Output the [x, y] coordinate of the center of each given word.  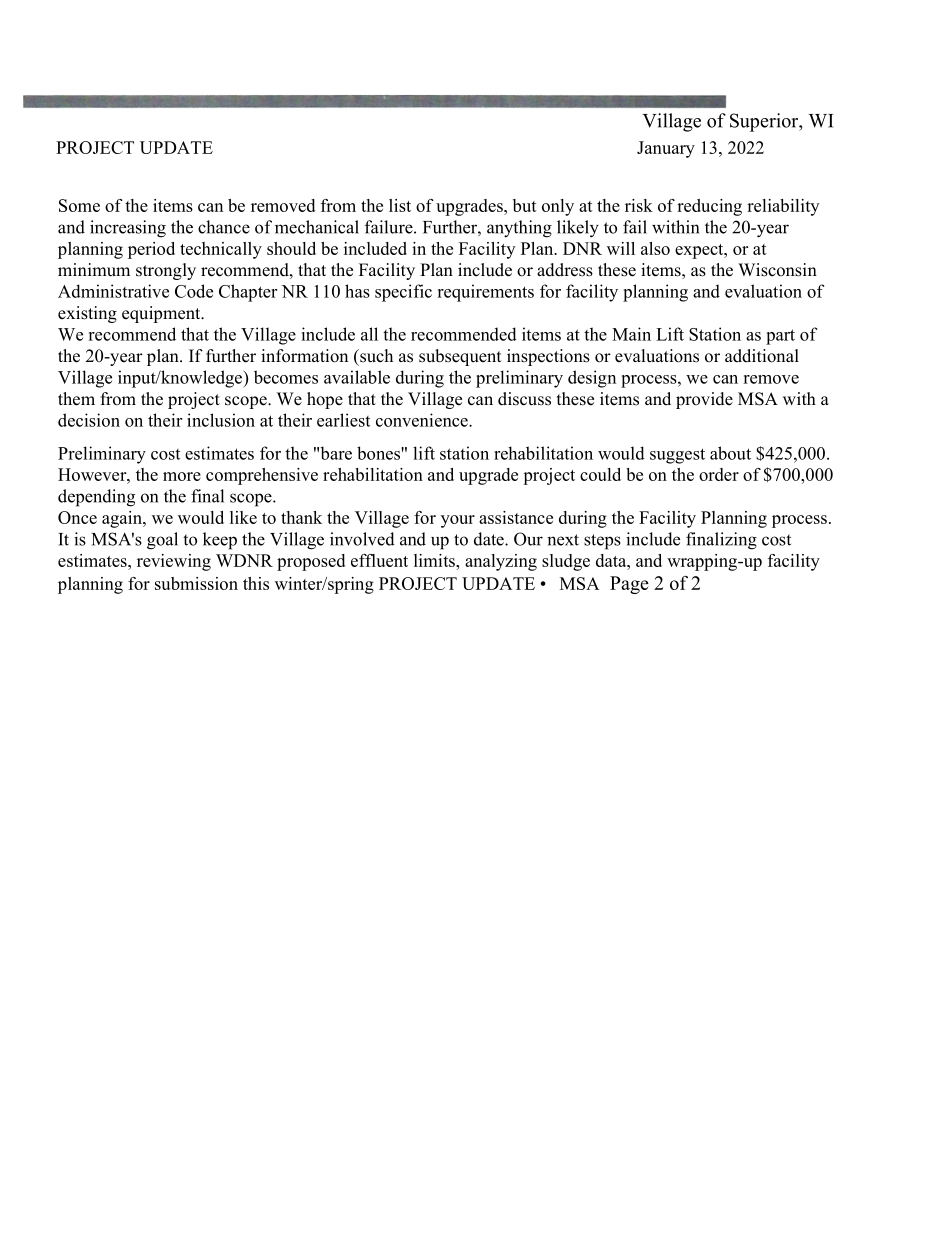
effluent [379, 560]
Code [194, 291]
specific [403, 293]
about [730, 453]
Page [629, 585]
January [666, 149]
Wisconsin [777, 270]
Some [79, 205]
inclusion [221, 420]
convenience [423, 420]
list [400, 205]
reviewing [174, 562]
